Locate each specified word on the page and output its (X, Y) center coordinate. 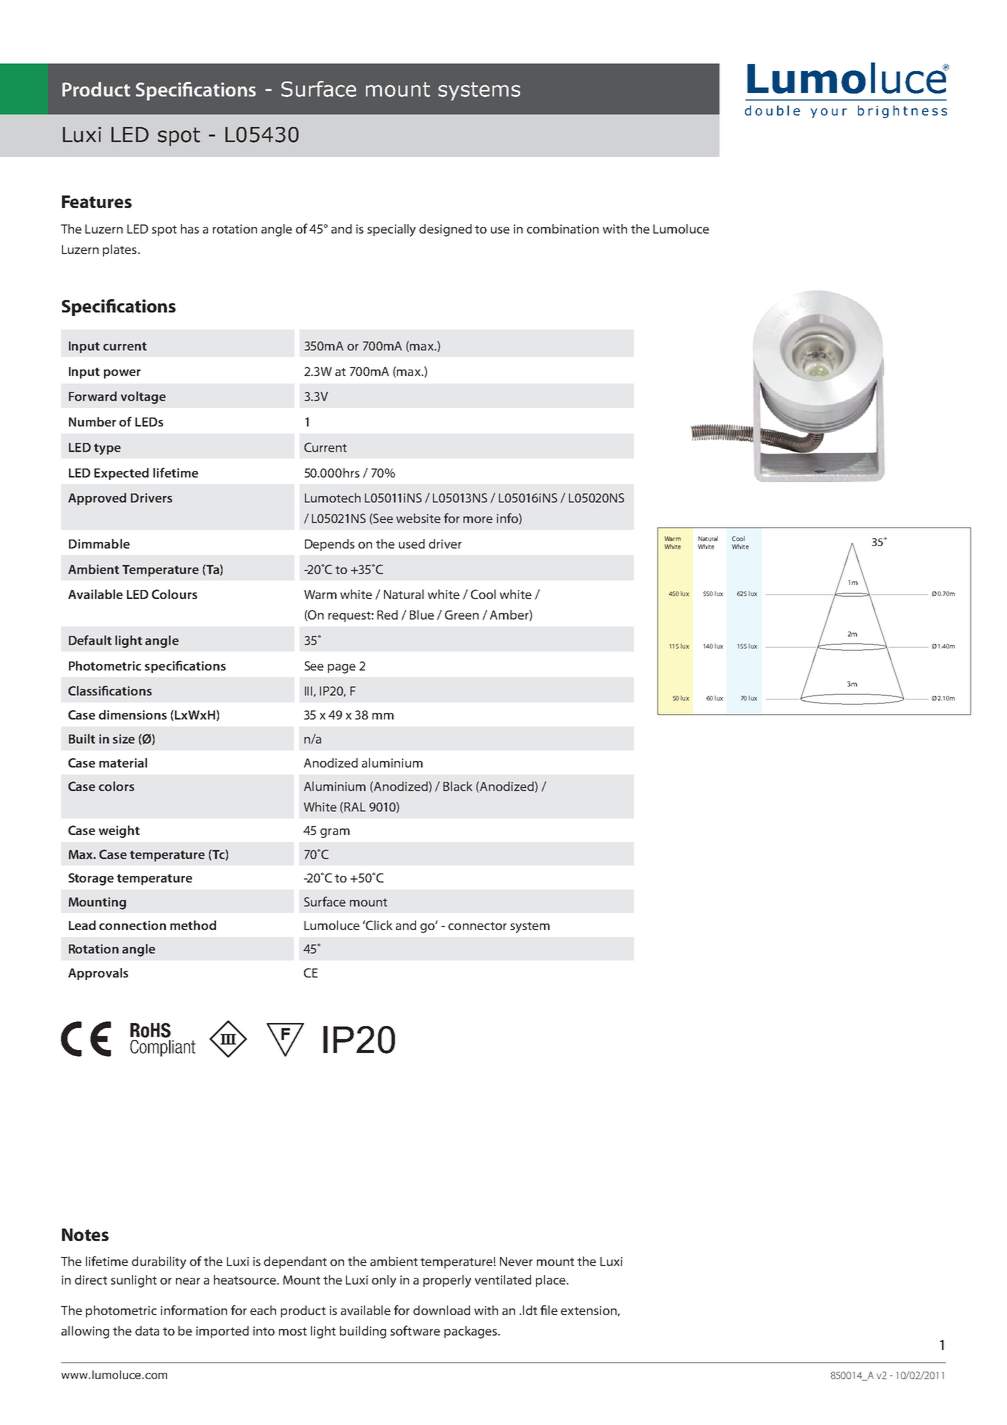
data (147, 1331)
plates (121, 250)
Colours (174, 594)
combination (563, 229)
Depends (330, 545)
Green (462, 615)
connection (132, 925)
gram (335, 833)
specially (391, 230)
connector (477, 926)
